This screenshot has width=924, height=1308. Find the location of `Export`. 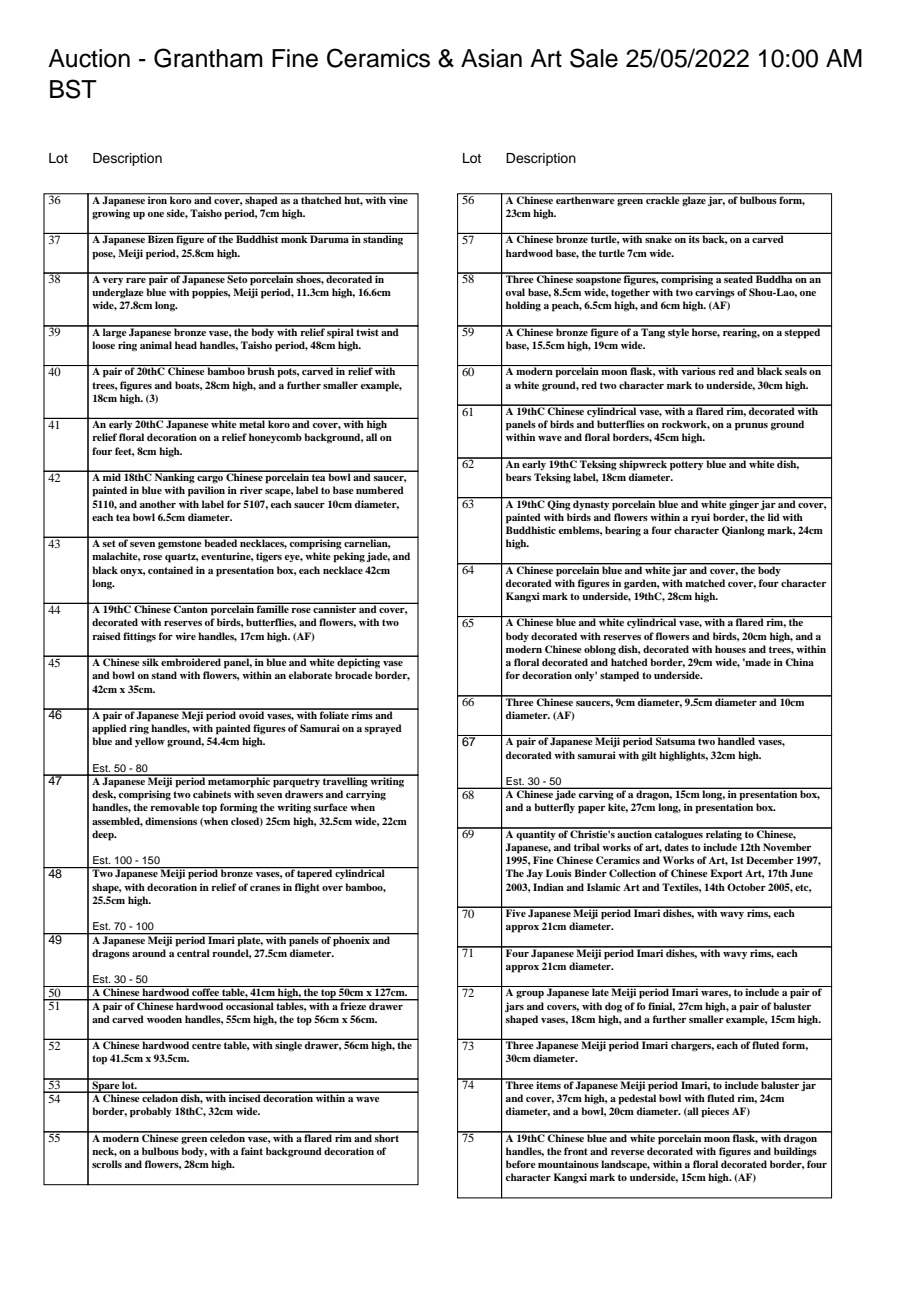

Export is located at coordinates (726, 874).
